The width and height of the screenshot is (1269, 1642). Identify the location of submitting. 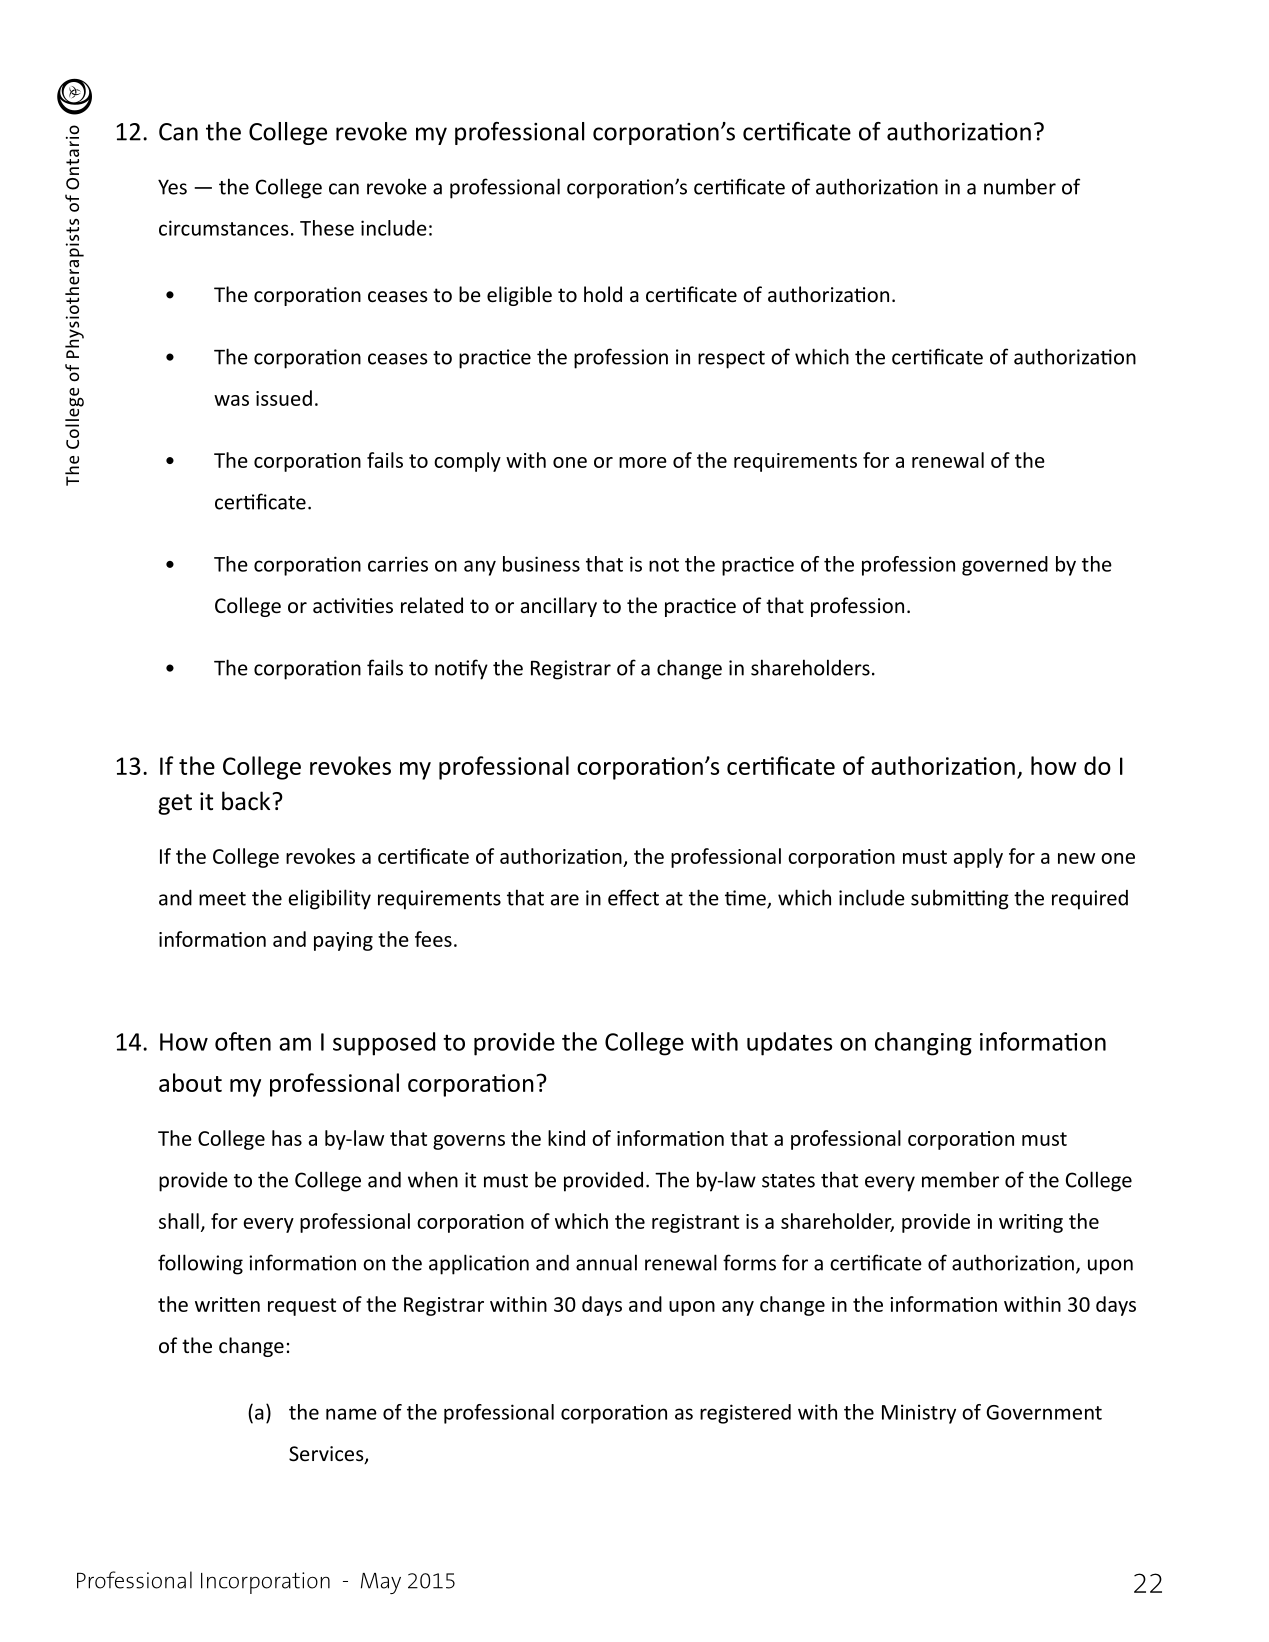
(960, 899).
